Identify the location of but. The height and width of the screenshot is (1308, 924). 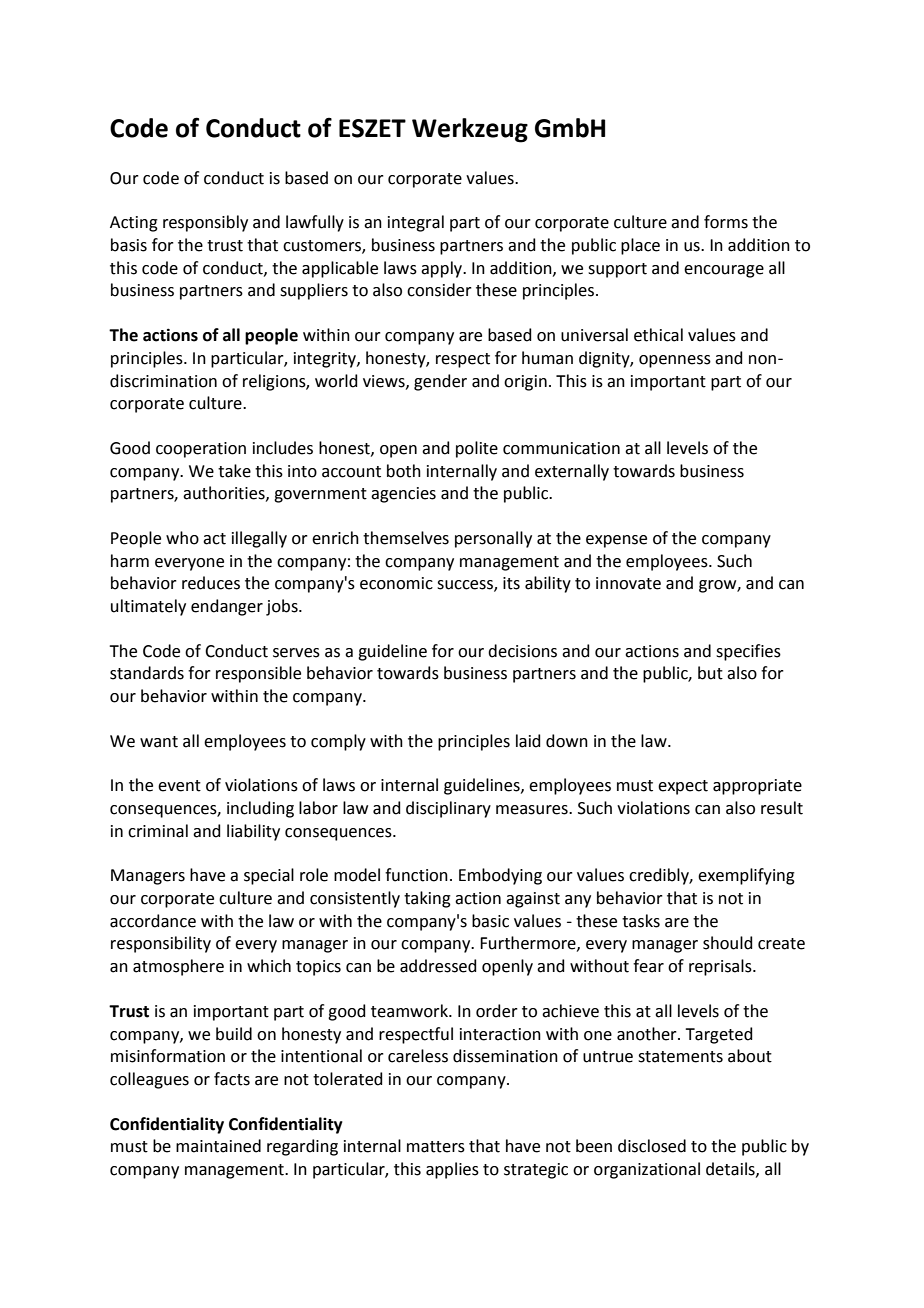
(710, 673).
